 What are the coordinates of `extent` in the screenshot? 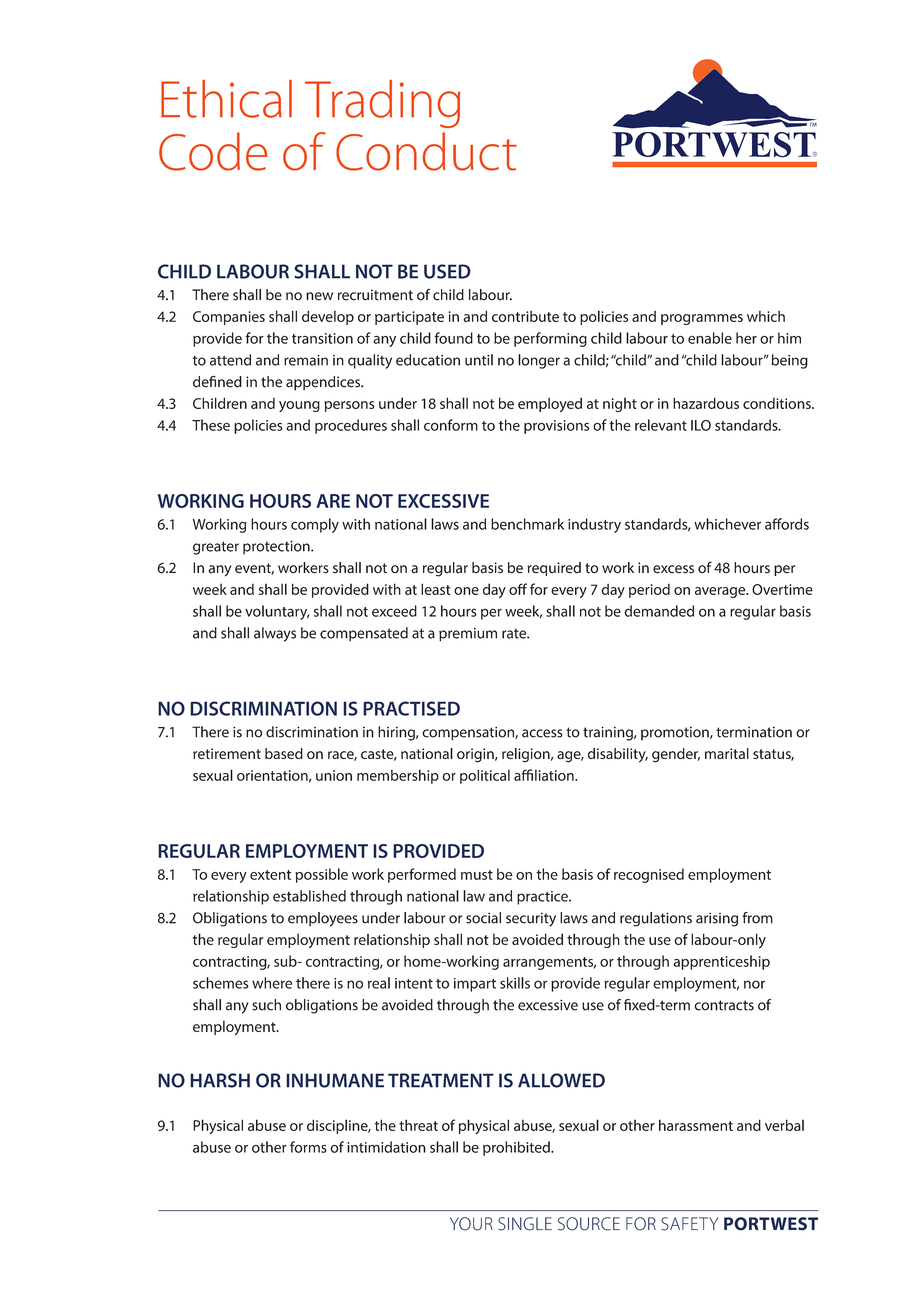 It's located at (270, 875).
